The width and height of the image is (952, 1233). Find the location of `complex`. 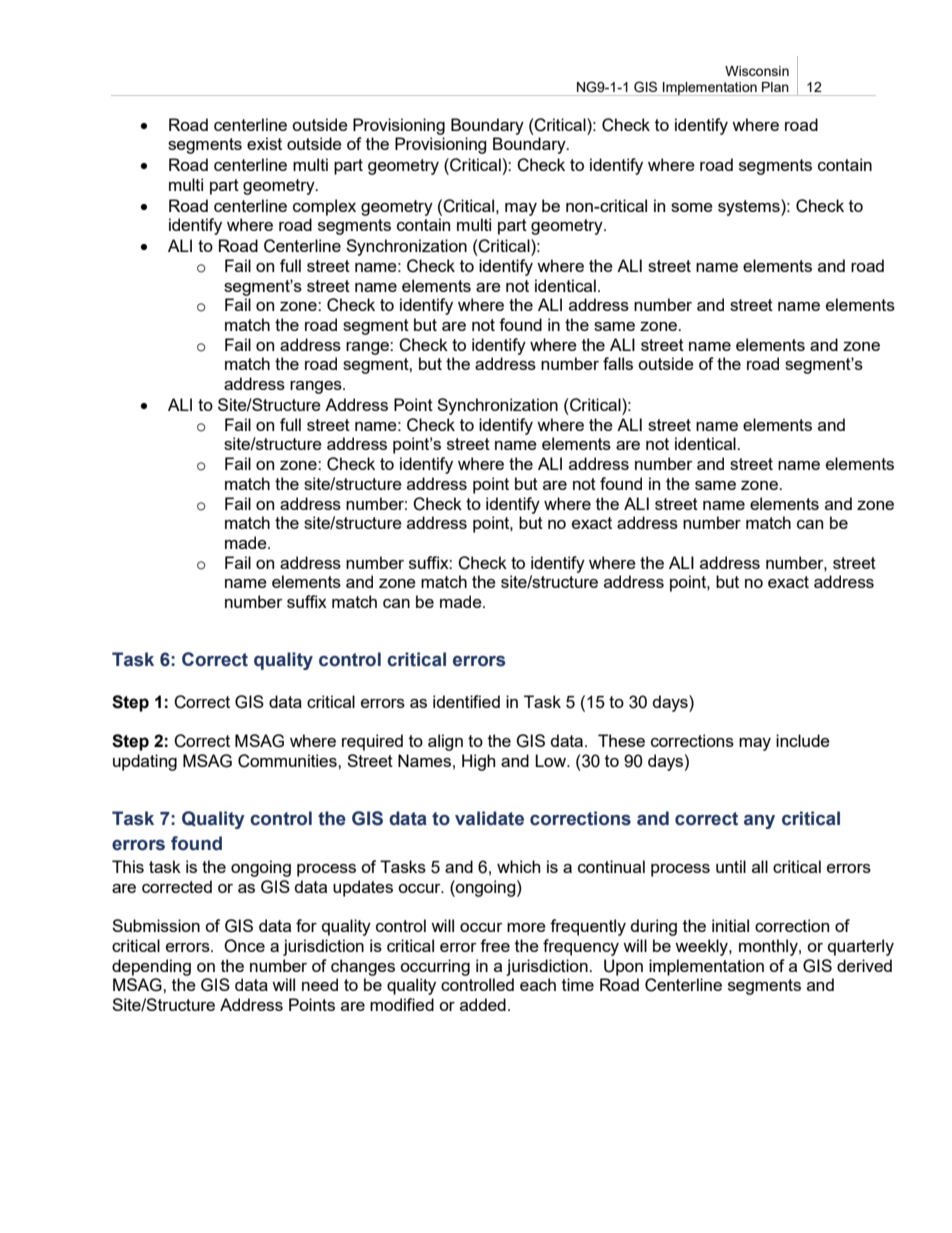

complex is located at coordinates (324, 207).
